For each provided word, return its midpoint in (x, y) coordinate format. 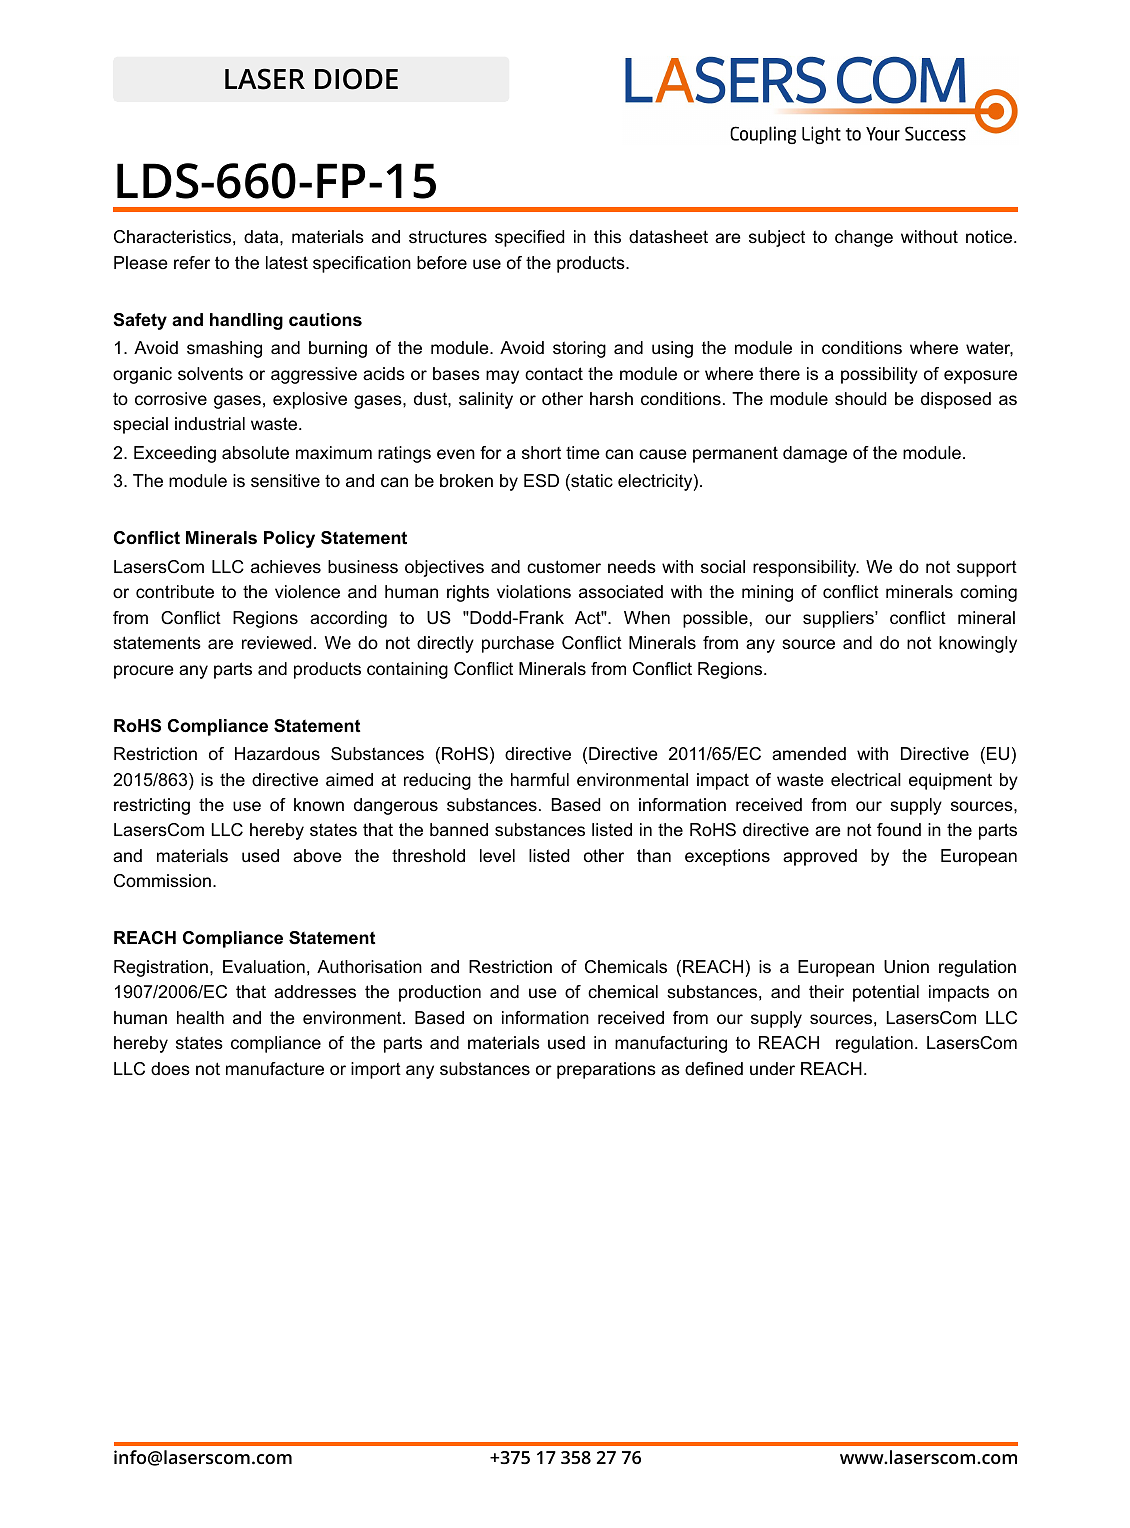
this (607, 237)
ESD (541, 481)
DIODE (356, 79)
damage (815, 454)
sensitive (285, 481)
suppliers (839, 619)
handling (246, 321)
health (200, 1017)
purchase (518, 644)
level (497, 855)
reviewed (276, 642)
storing (579, 349)
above (317, 855)
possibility (879, 375)
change (864, 238)
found (899, 829)
